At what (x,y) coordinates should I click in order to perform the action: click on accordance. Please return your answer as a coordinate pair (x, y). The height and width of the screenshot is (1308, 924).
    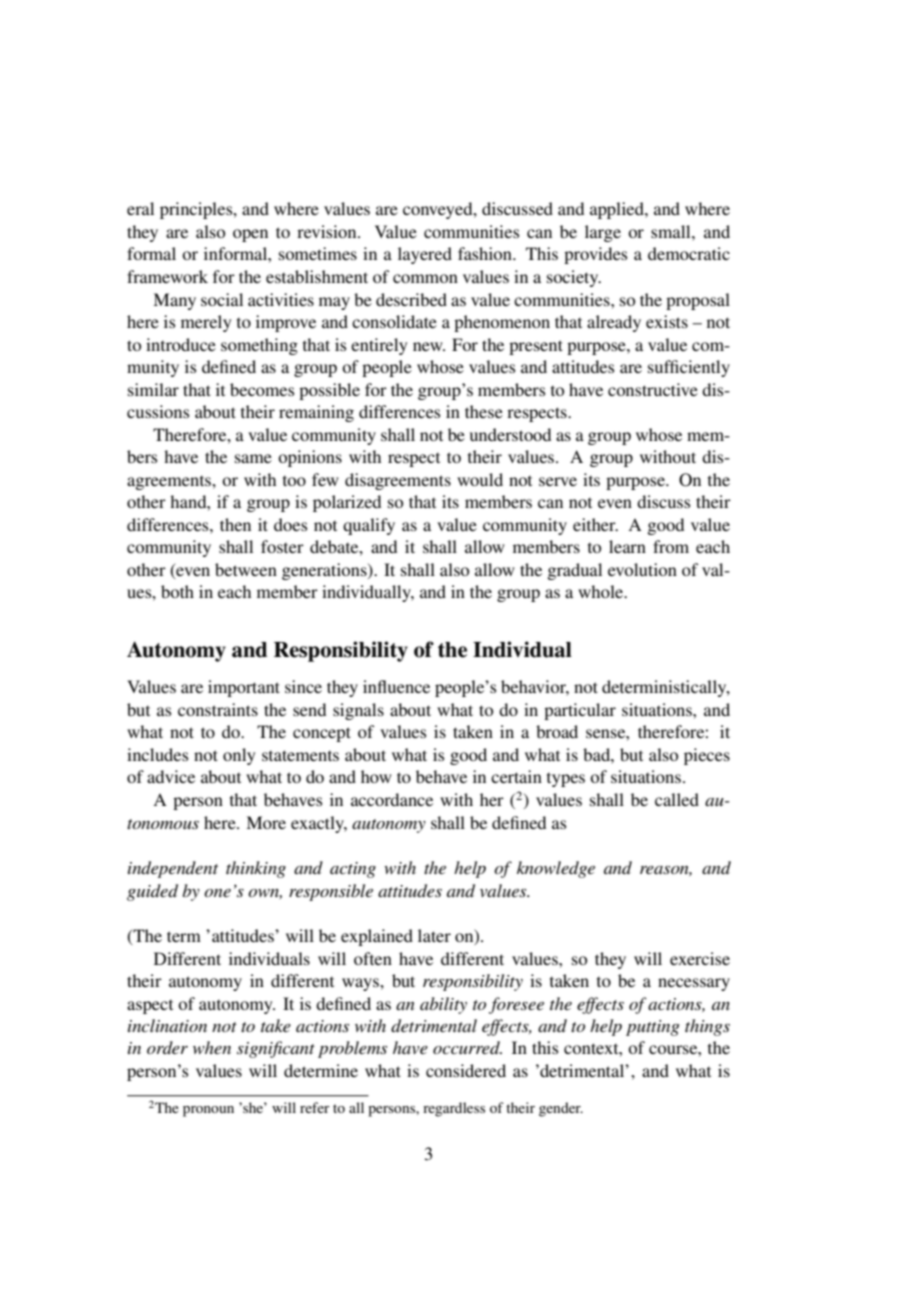
    Looking at the image, I should click on (392, 799).
